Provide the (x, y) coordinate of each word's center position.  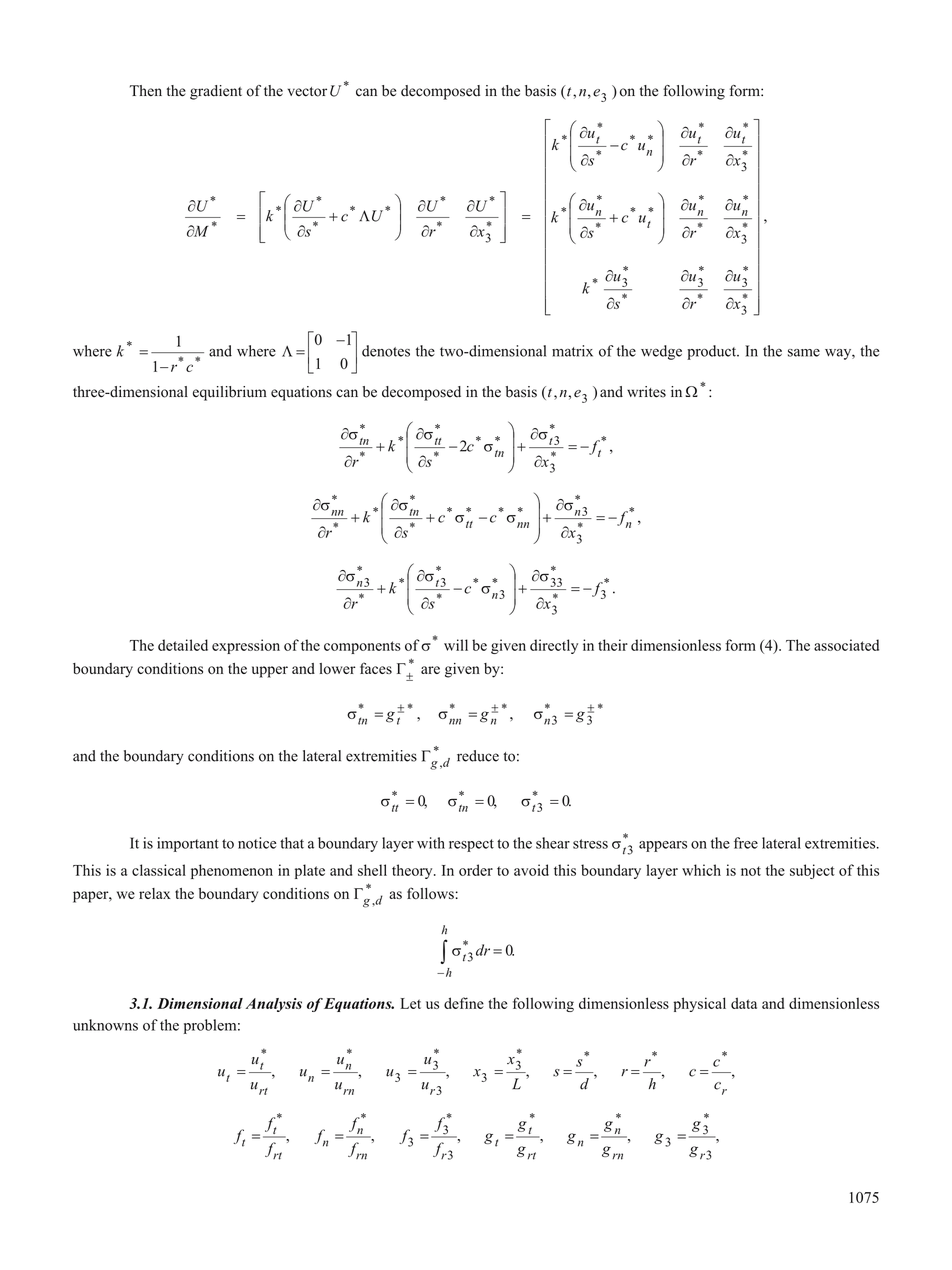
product (713, 352)
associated (846, 645)
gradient (216, 92)
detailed (183, 645)
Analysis (274, 1005)
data (744, 1003)
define (464, 1003)
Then (146, 91)
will (456, 645)
